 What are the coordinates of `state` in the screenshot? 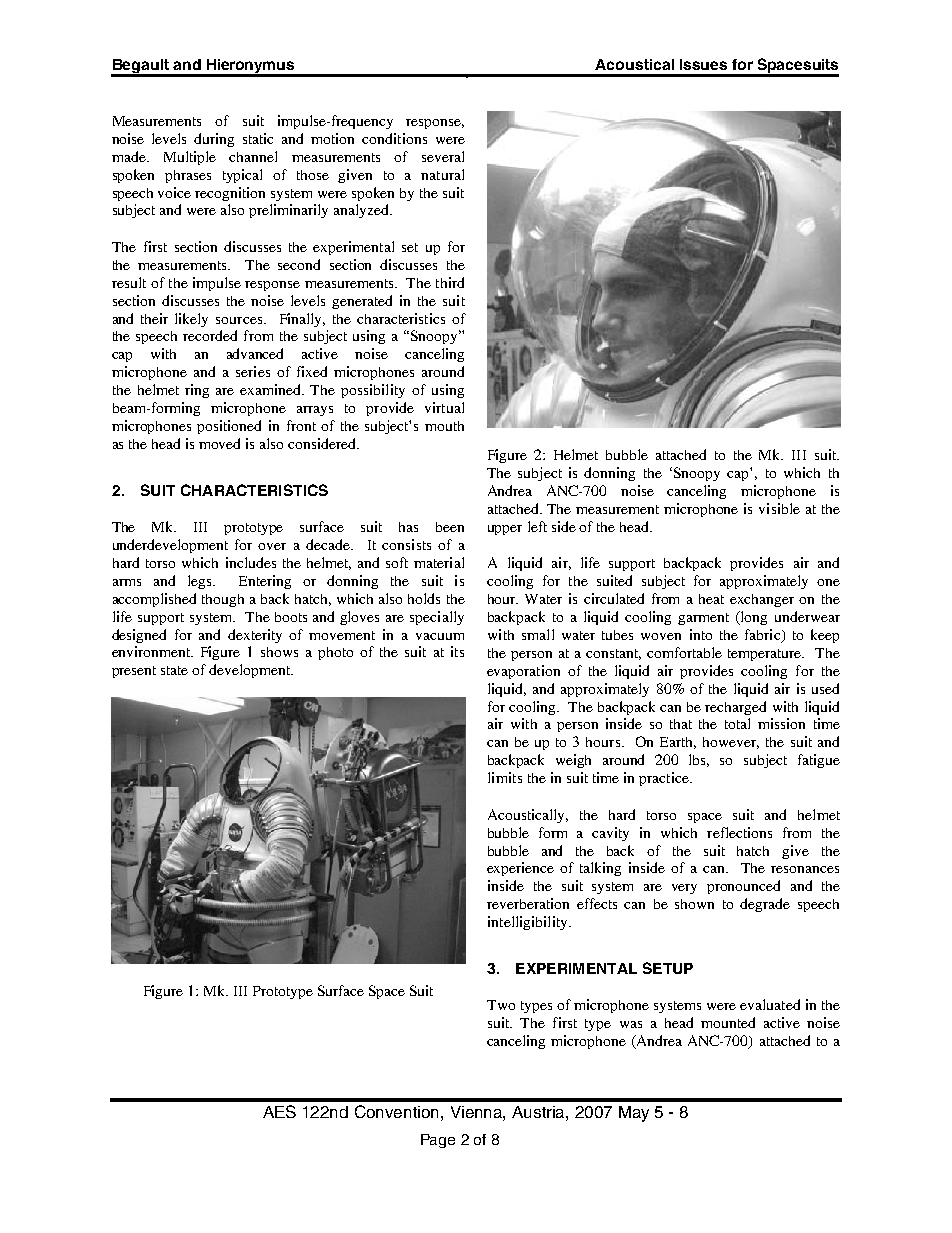 It's located at (174, 670).
